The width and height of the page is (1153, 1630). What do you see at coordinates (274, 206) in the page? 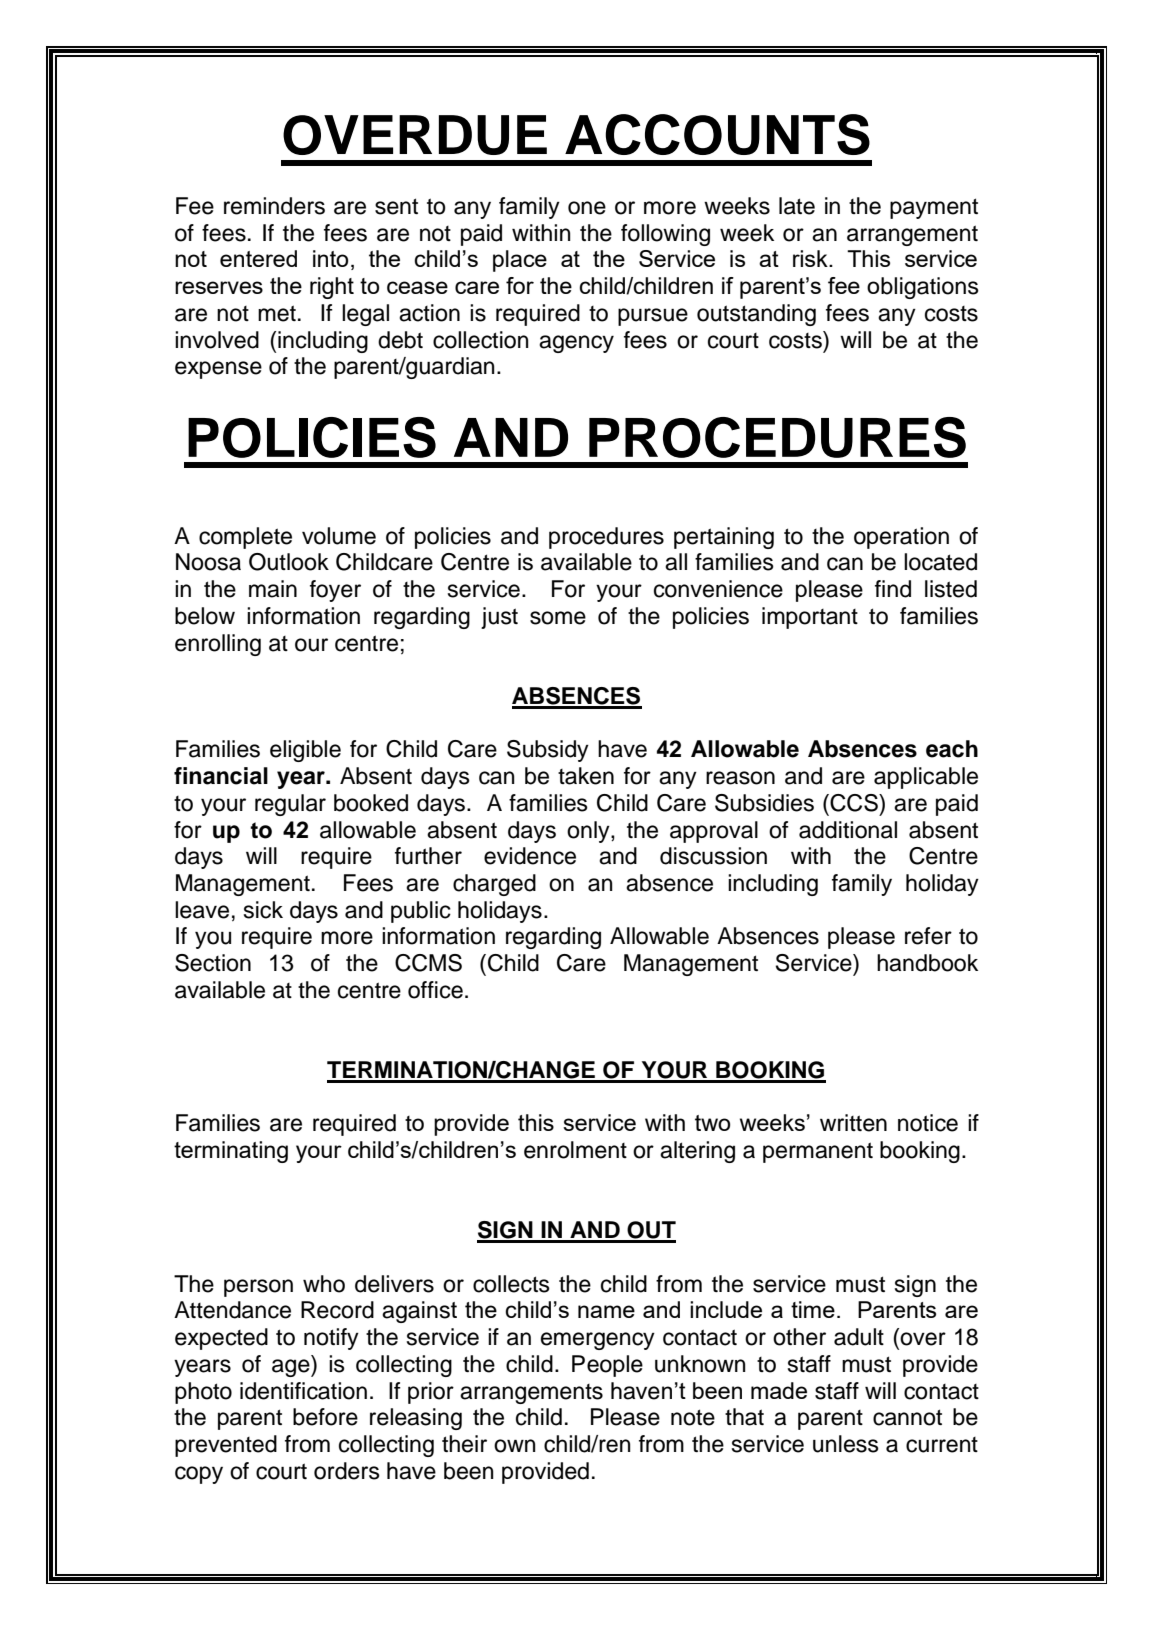
I see `reminders` at bounding box center [274, 206].
